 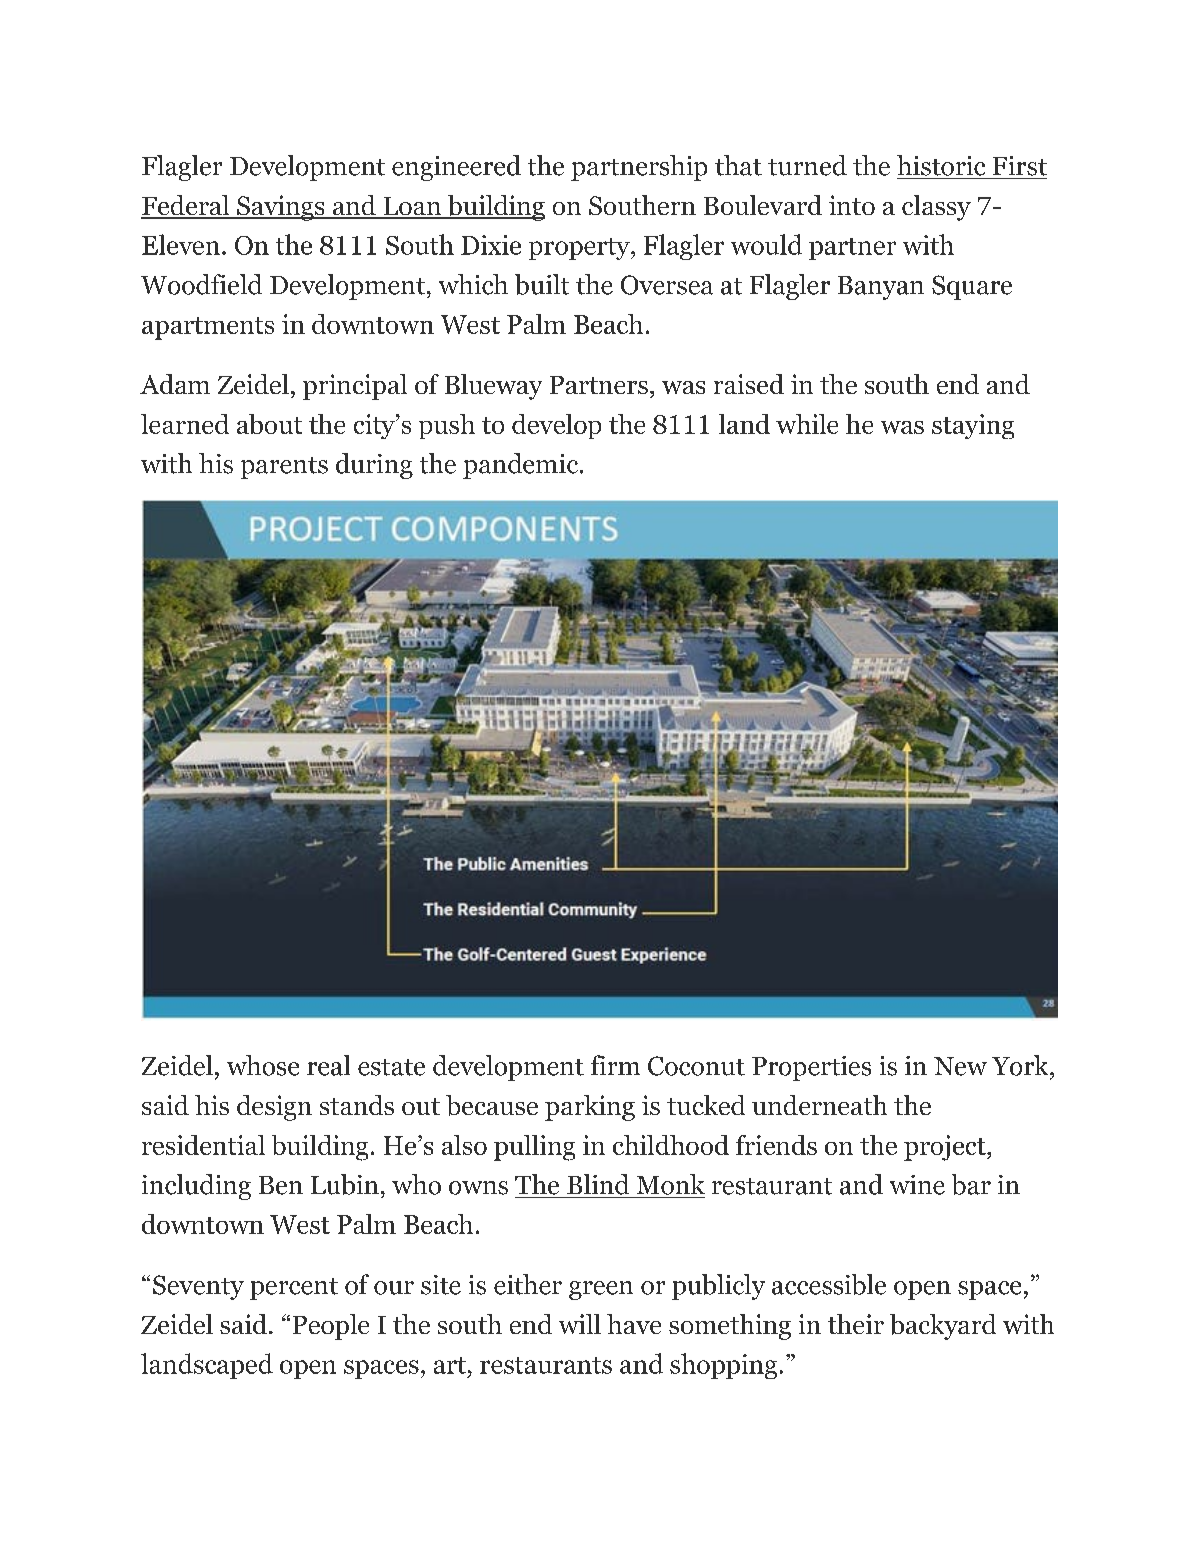 I want to click on People, so click(x=331, y=1327).
